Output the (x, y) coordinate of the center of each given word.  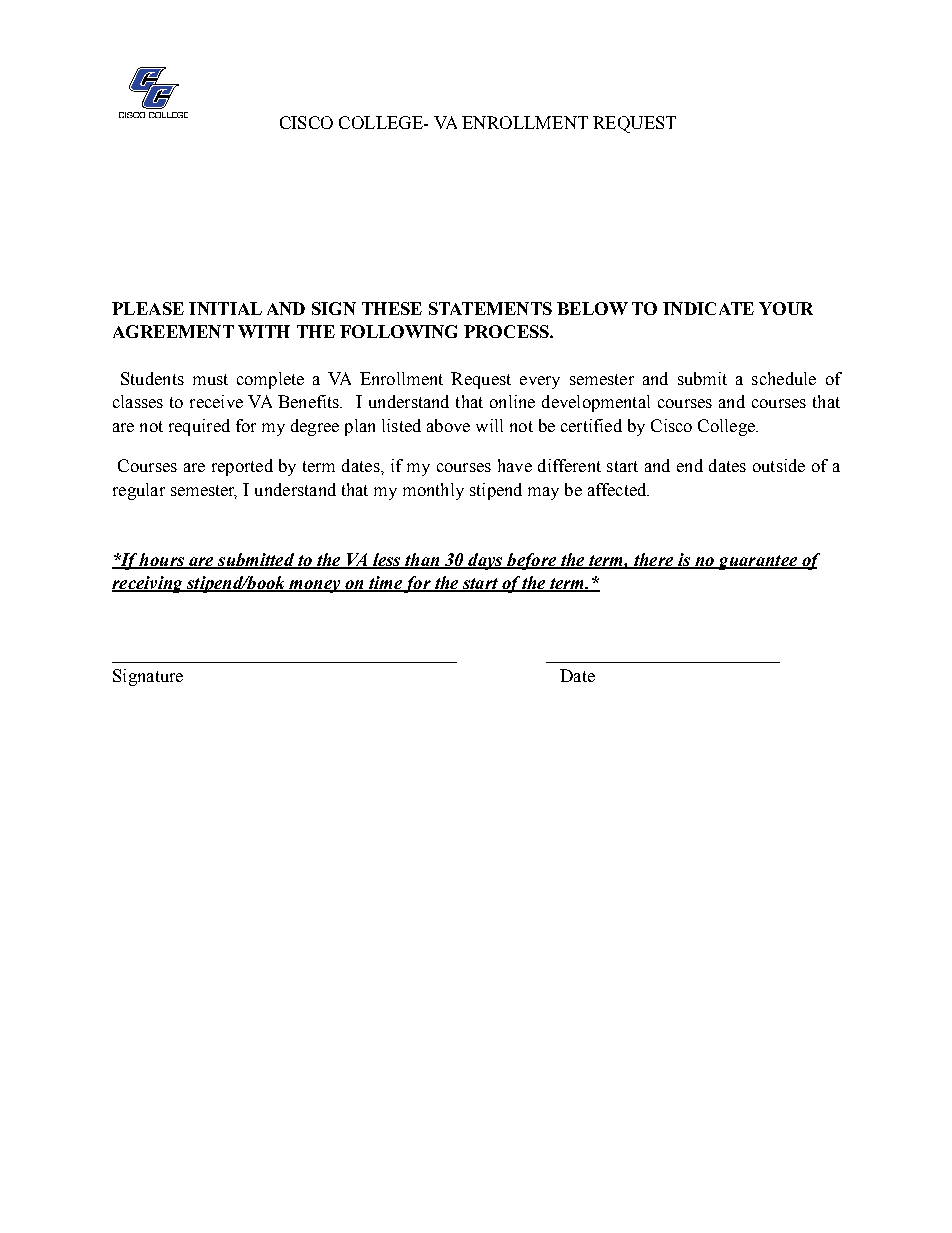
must (210, 379)
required (199, 427)
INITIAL (225, 308)
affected (618, 489)
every (540, 382)
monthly (433, 491)
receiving (148, 584)
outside (779, 465)
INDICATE (708, 308)
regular (139, 491)
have (515, 465)
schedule (784, 378)
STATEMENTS (490, 308)
